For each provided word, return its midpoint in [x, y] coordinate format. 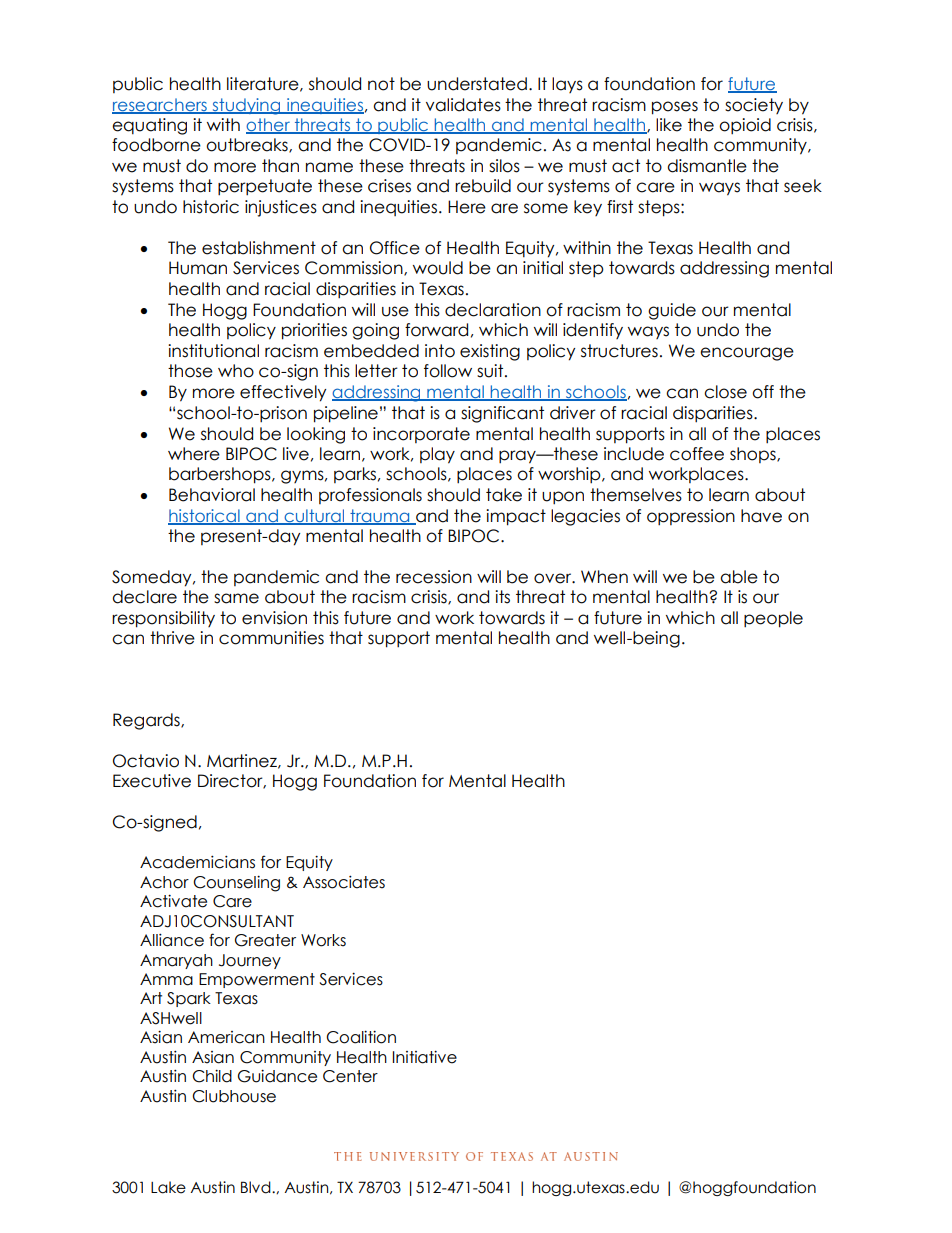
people [773, 619]
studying [246, 106]
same [236, 598]
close [725, 392]
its [502, 597]
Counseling [236, 884]
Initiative [425, 1057]
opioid [745, 126]
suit [491, 371]
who [236, 371]
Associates [344, 882]
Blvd [257, 1187]
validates [463, 105]
